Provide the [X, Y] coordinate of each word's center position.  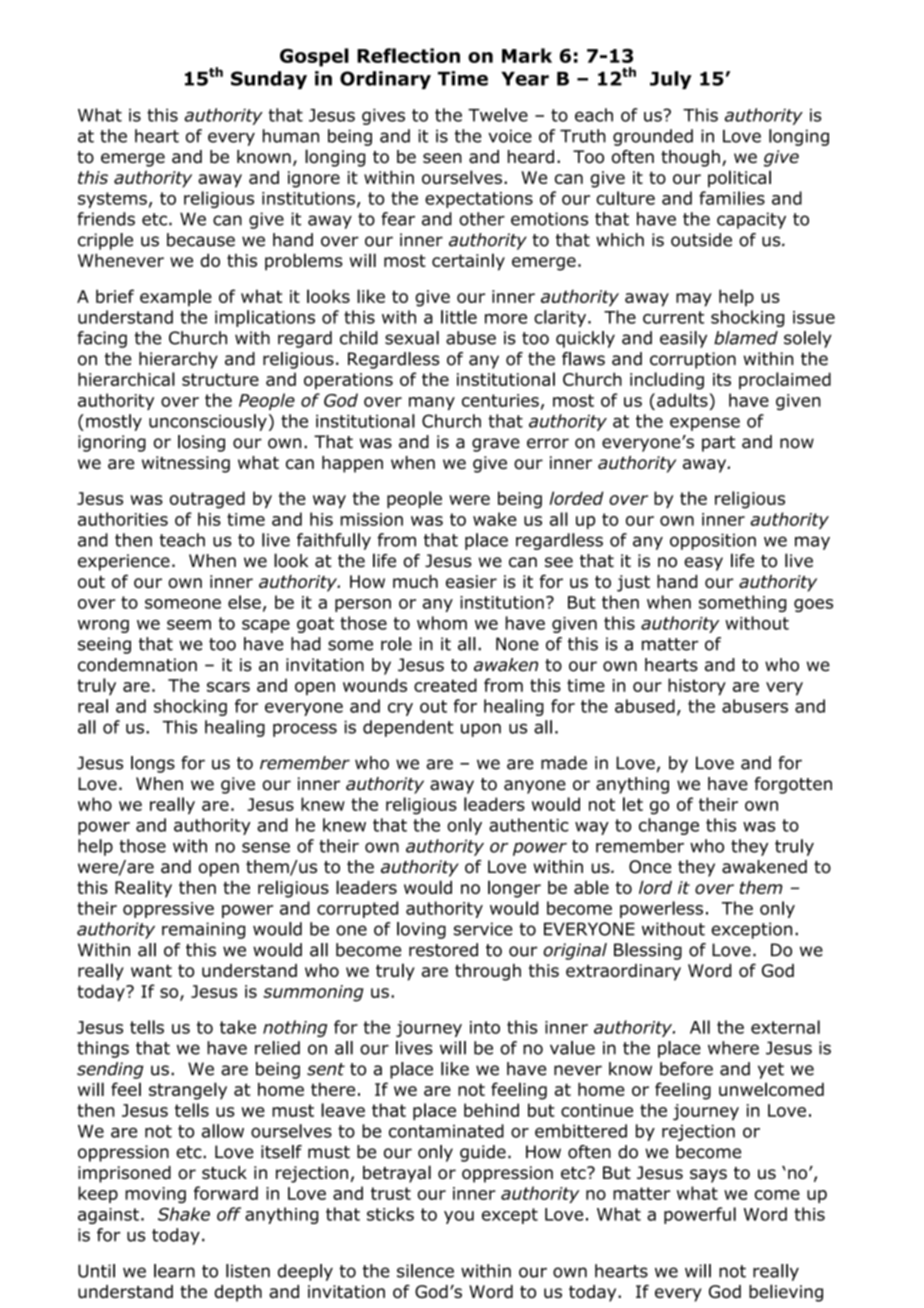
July [671, 80]
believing [786, 1293]
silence [425, 1271]
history [697, 686]
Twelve [498, 115]
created [445, 685]
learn [174, 1271]
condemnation [137, 665]
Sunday [269, 80]
